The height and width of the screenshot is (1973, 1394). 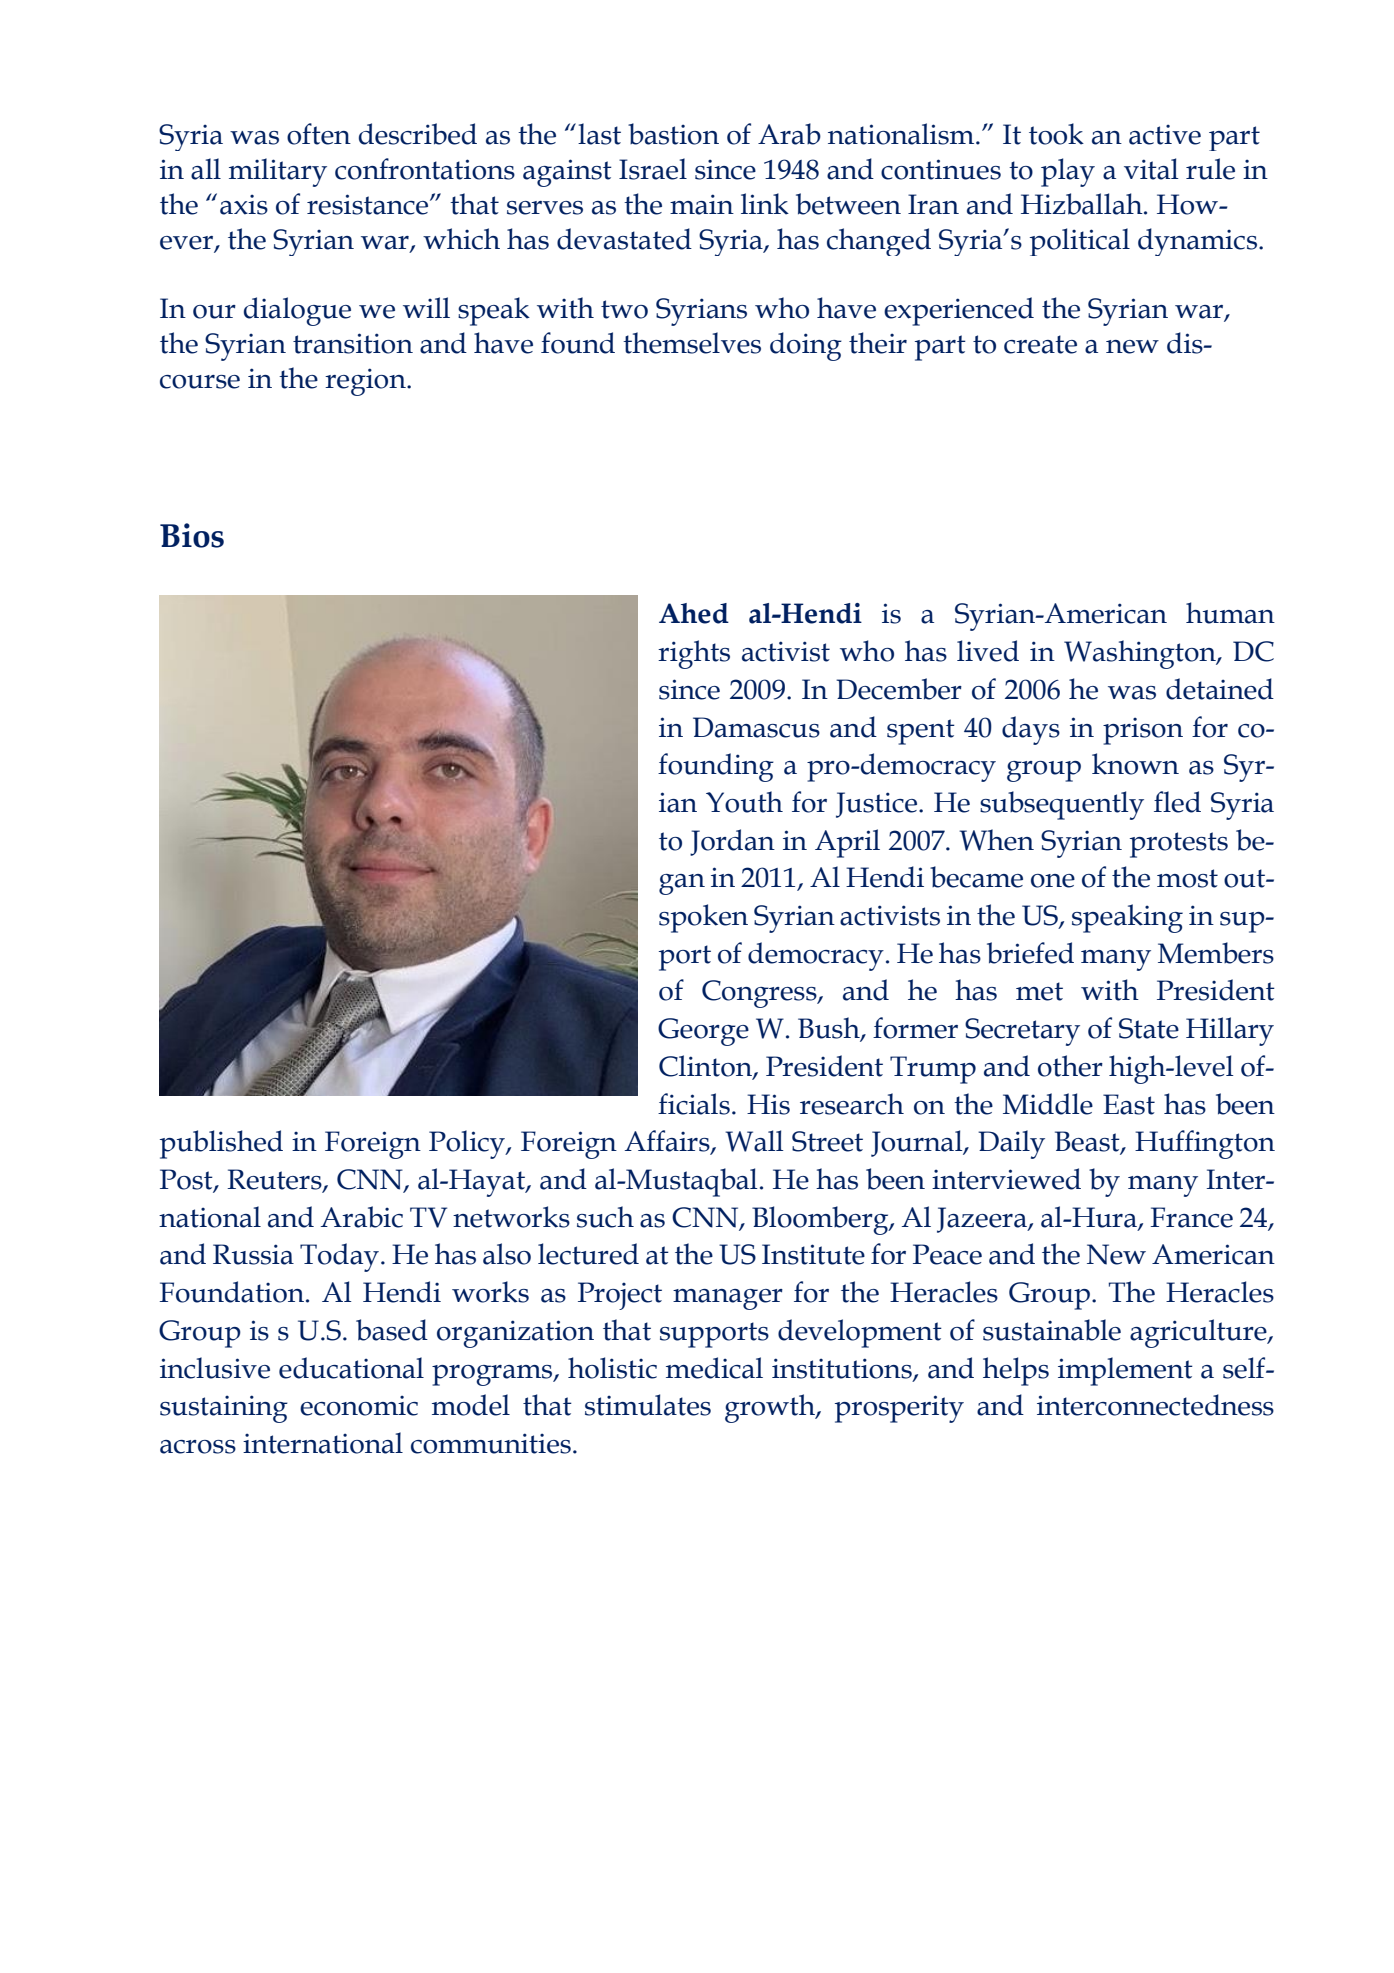 What do you see at coordinates (1125, 1371) in the screenshot?
I see `implement` at bounding box center [1125, 1371].
